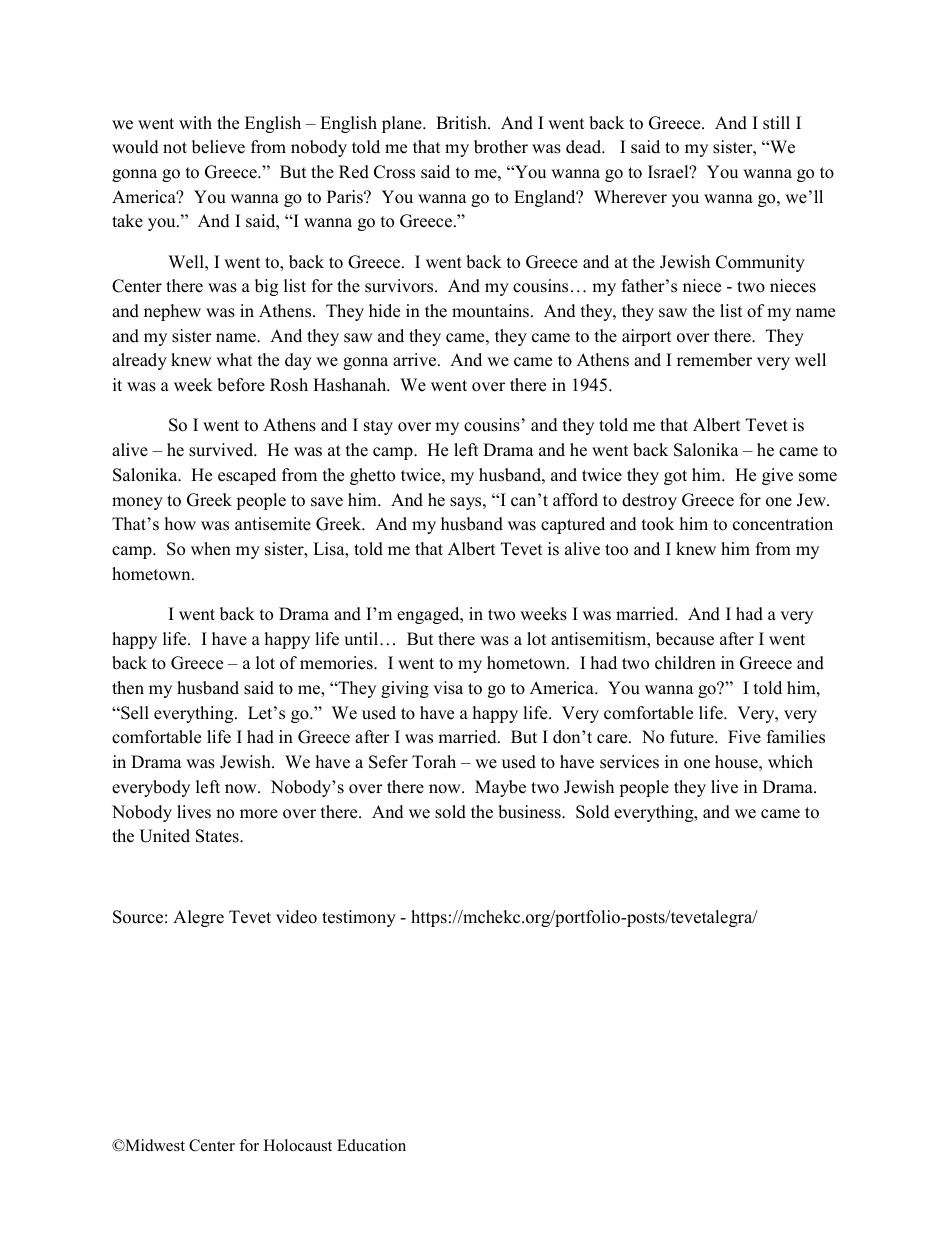 This screenshot has height=1233, width=952. Describe the element at coordinates (500, 788) in the screenshot. I see `Maybe` at that location.
